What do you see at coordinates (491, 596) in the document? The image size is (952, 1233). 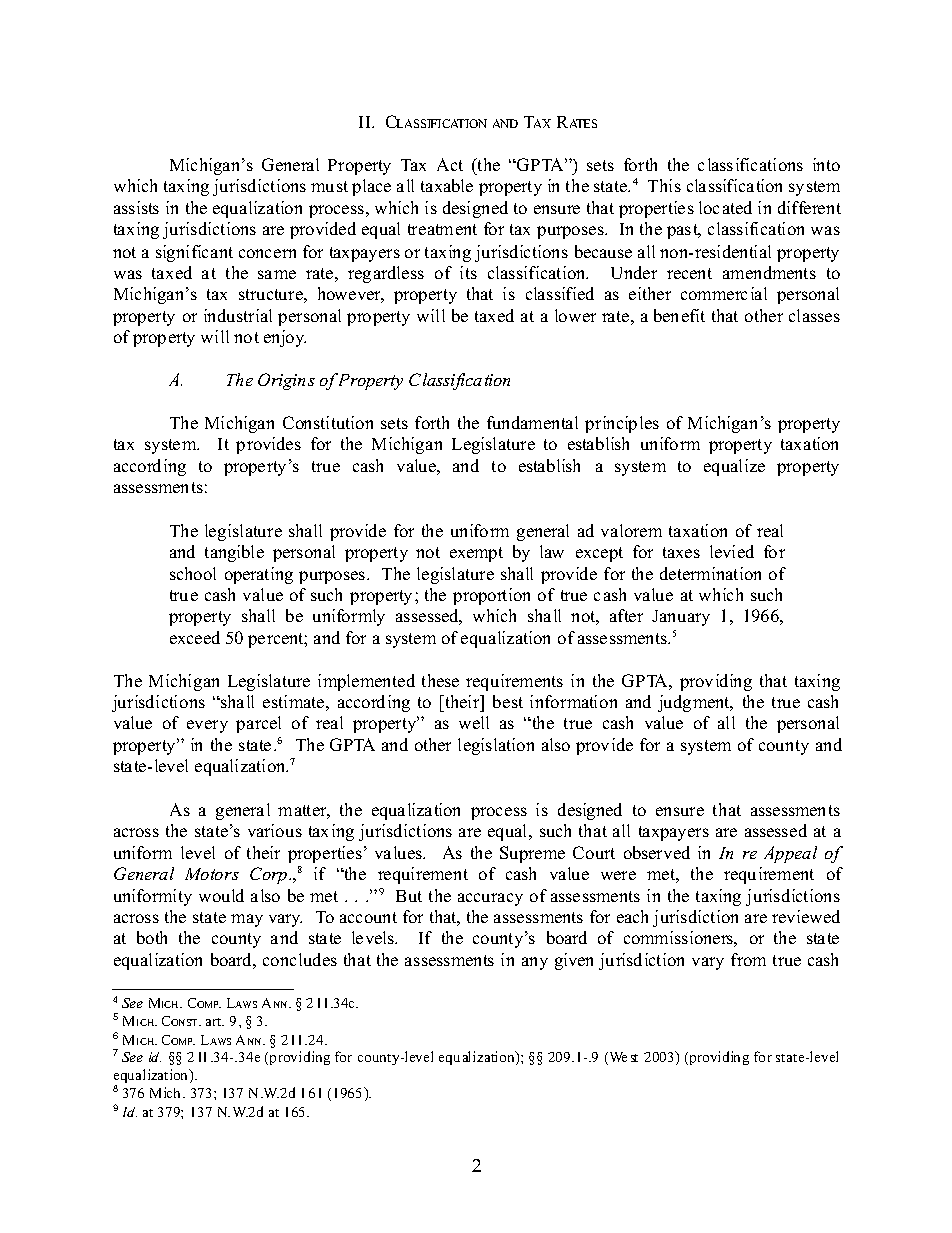 I see `proportion` at bounding box center [491, 596].
